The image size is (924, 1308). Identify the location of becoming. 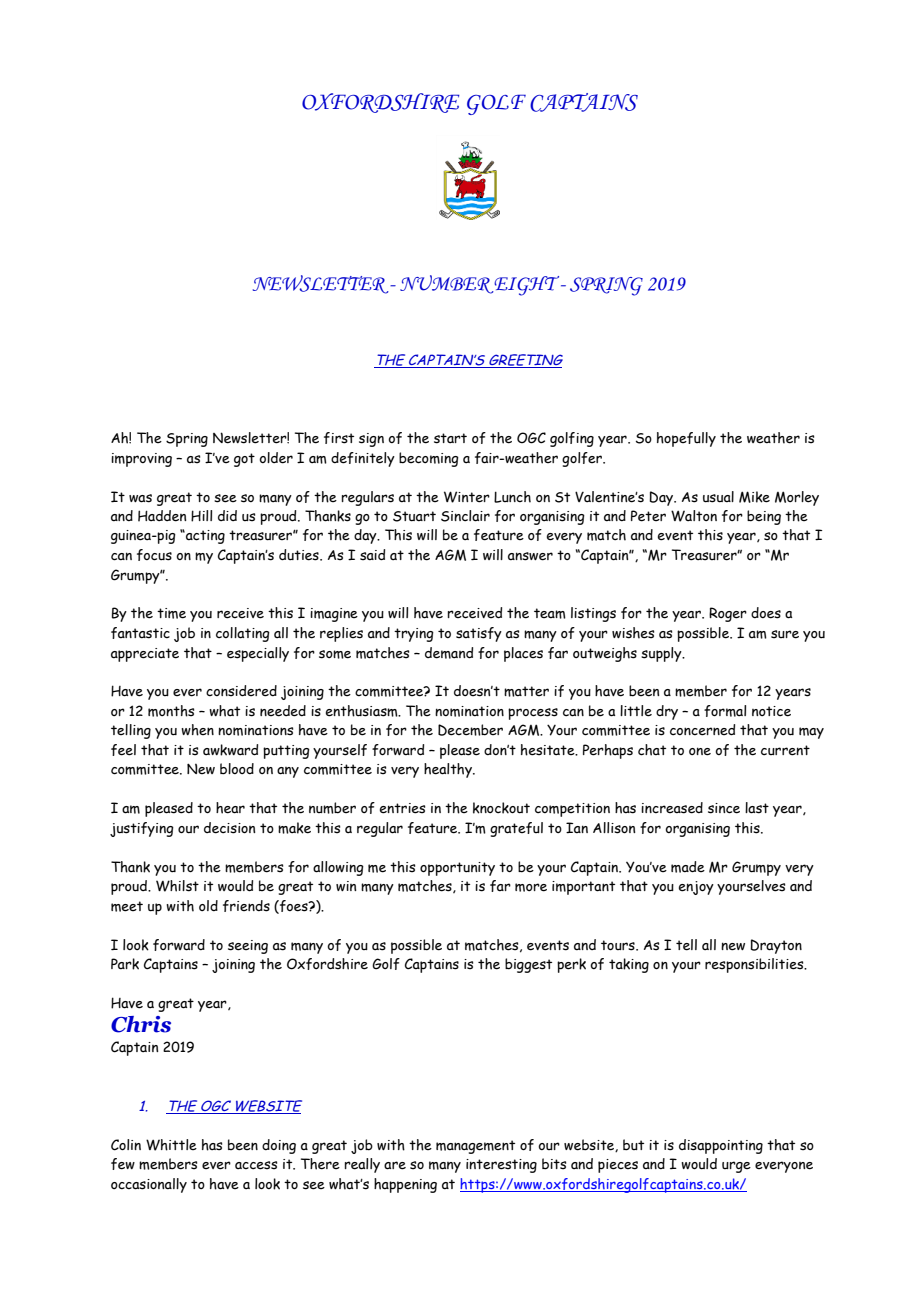
(429, 459).
